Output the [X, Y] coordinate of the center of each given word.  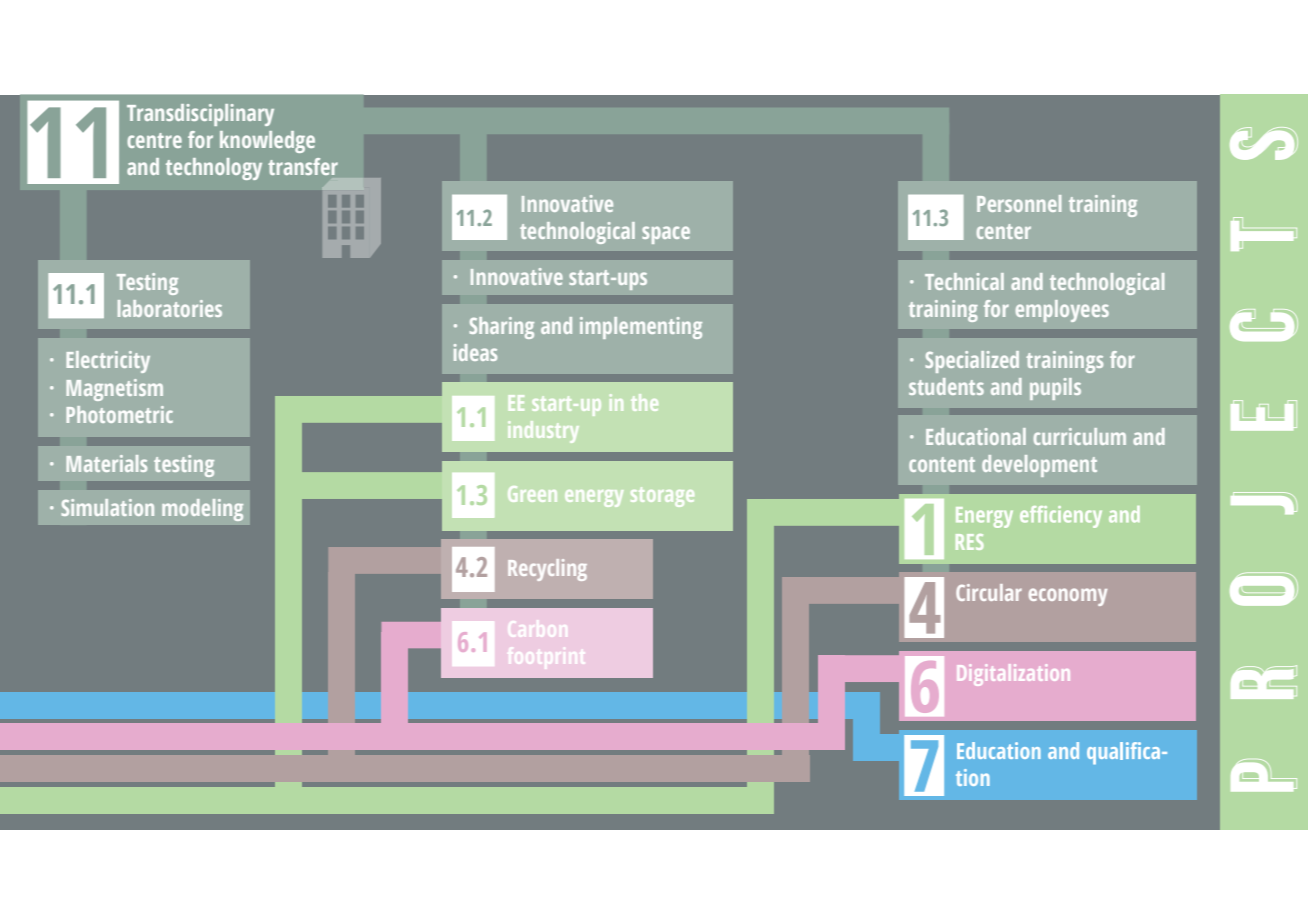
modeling [202, 510]
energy [594, 498]
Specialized [972, 362]
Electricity [108, 362]
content [942, 464]
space [666, 235]
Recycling [547, 570]
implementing [641, 328]
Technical [964, 281]
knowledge [267, 142]
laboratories [170, 308]
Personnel [1019, 203]
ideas [475, 352]
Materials [106, 463]
